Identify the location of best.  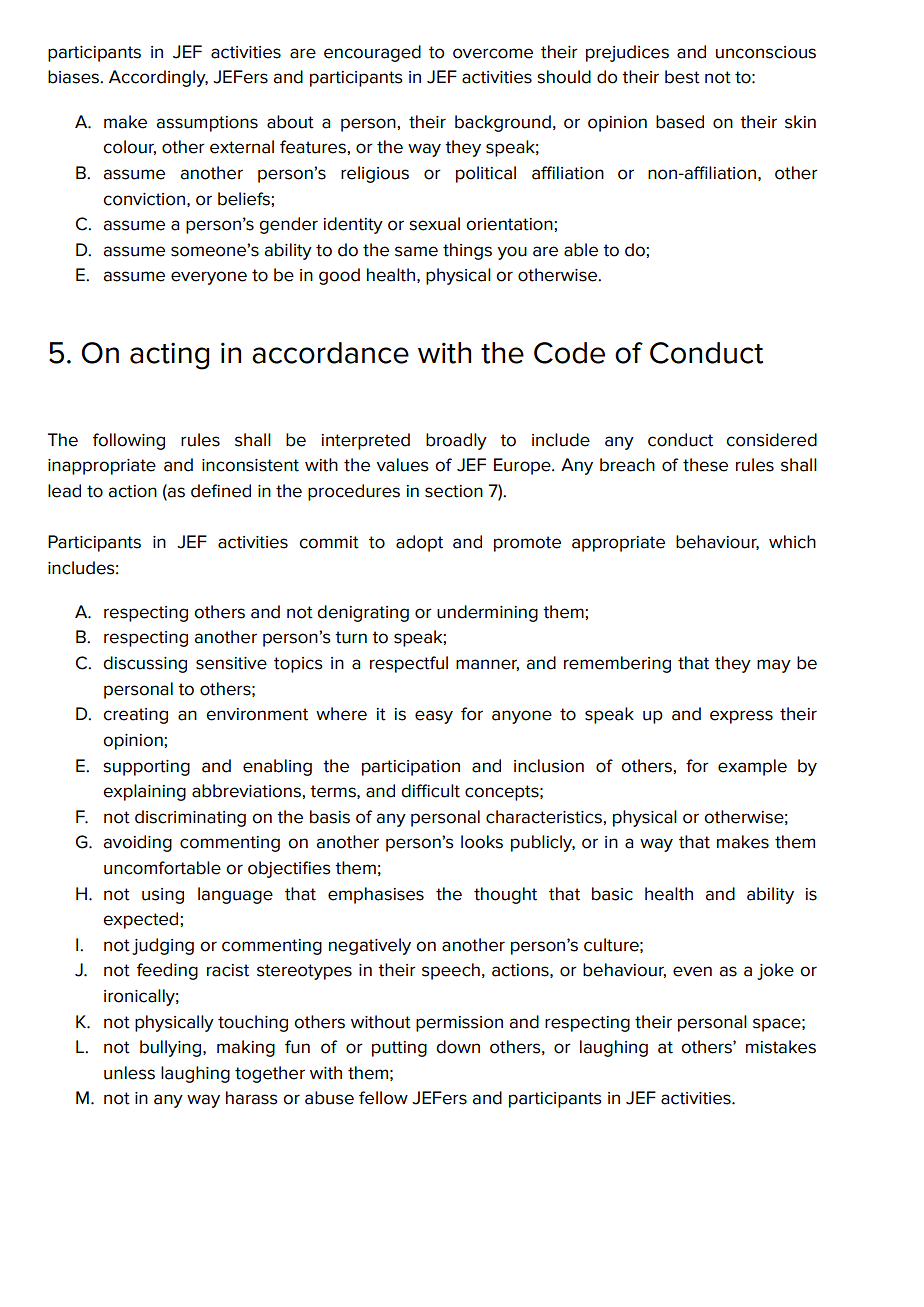
(682, 77).
